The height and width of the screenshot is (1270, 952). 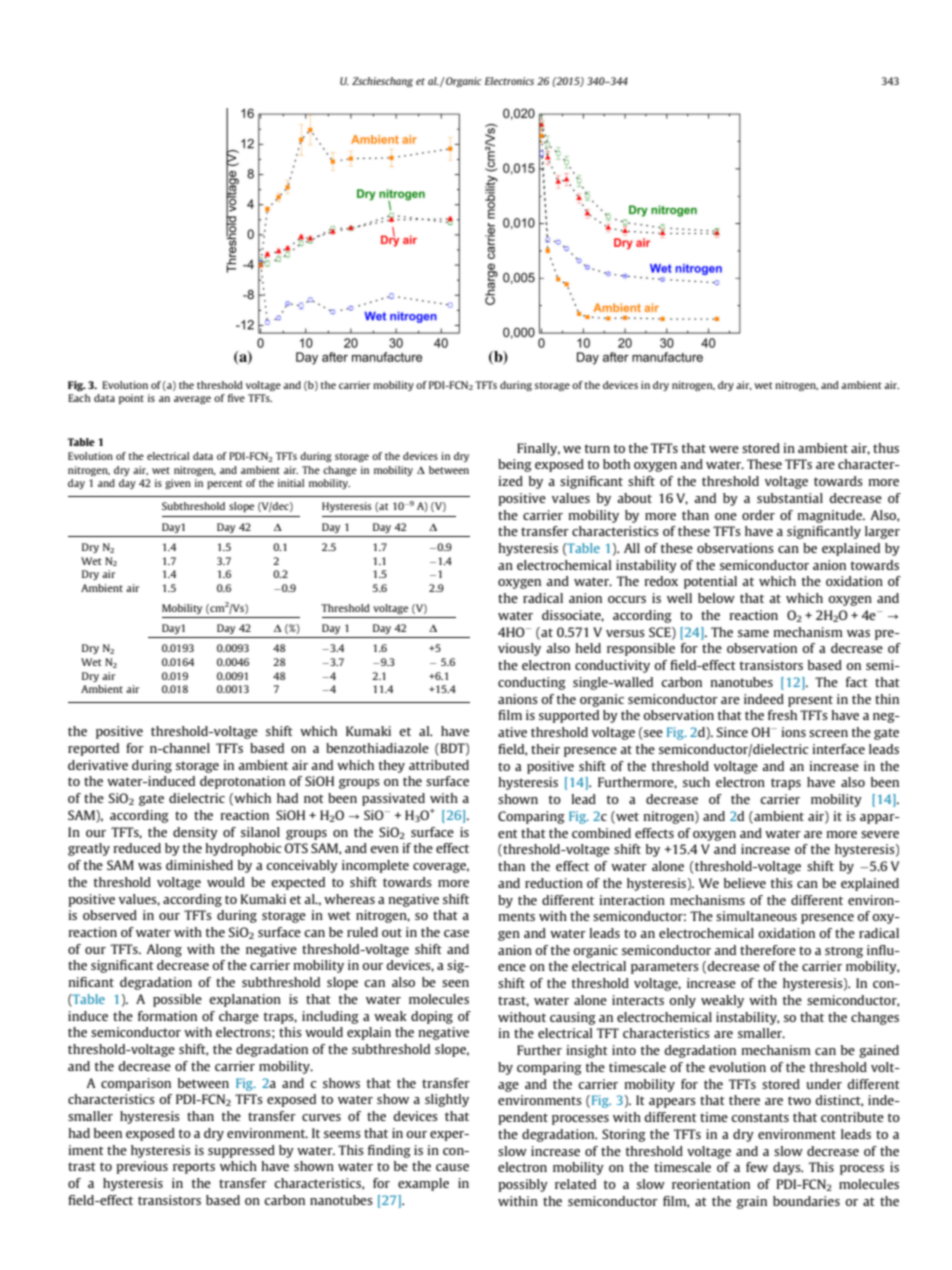 What do you see at coordinates (879, 1051) in the screenshot?
I see `gained` at bounding box center [879, 1051].
